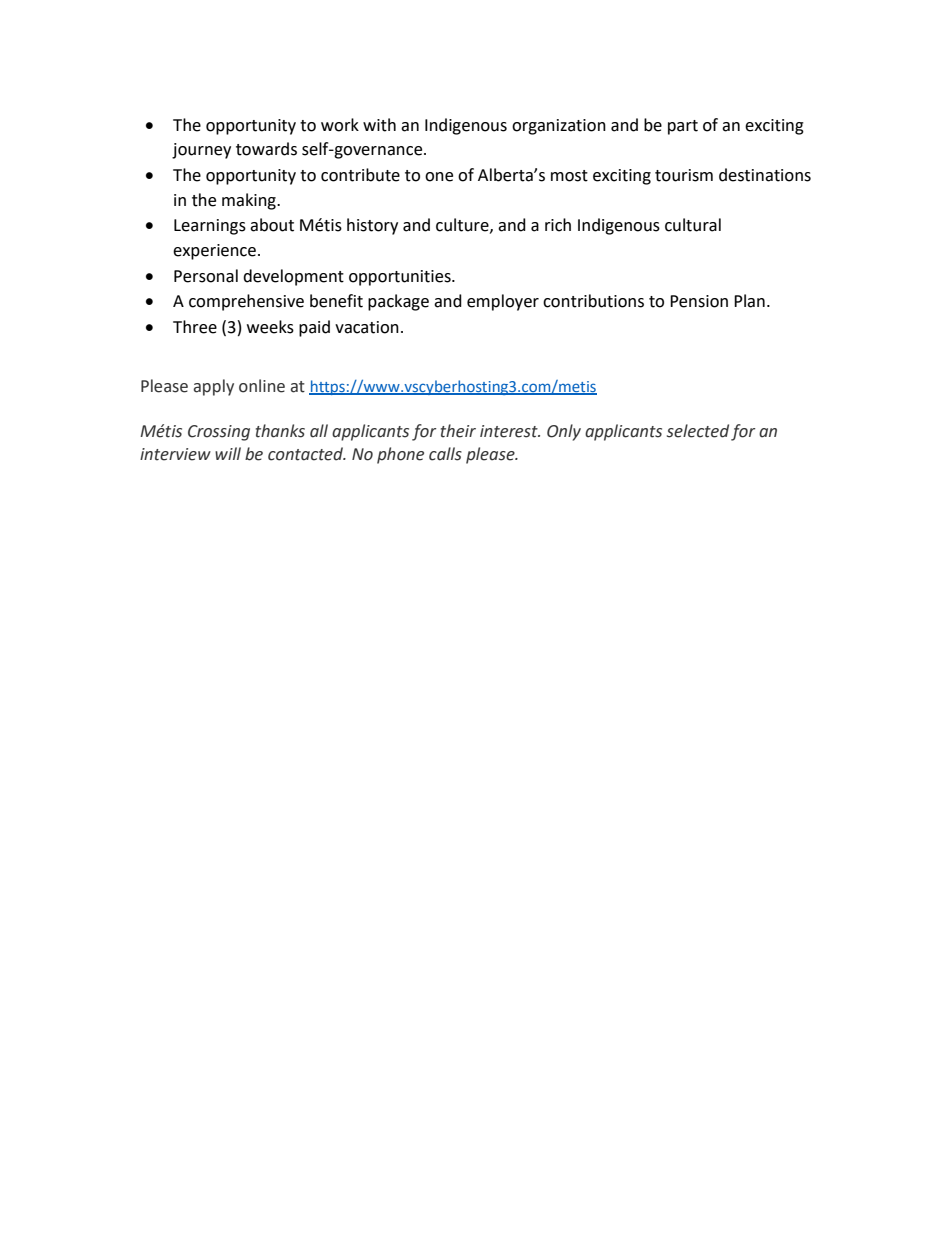 The image size is (952, 1233). I want to click on Pension, so click(699, 301).
